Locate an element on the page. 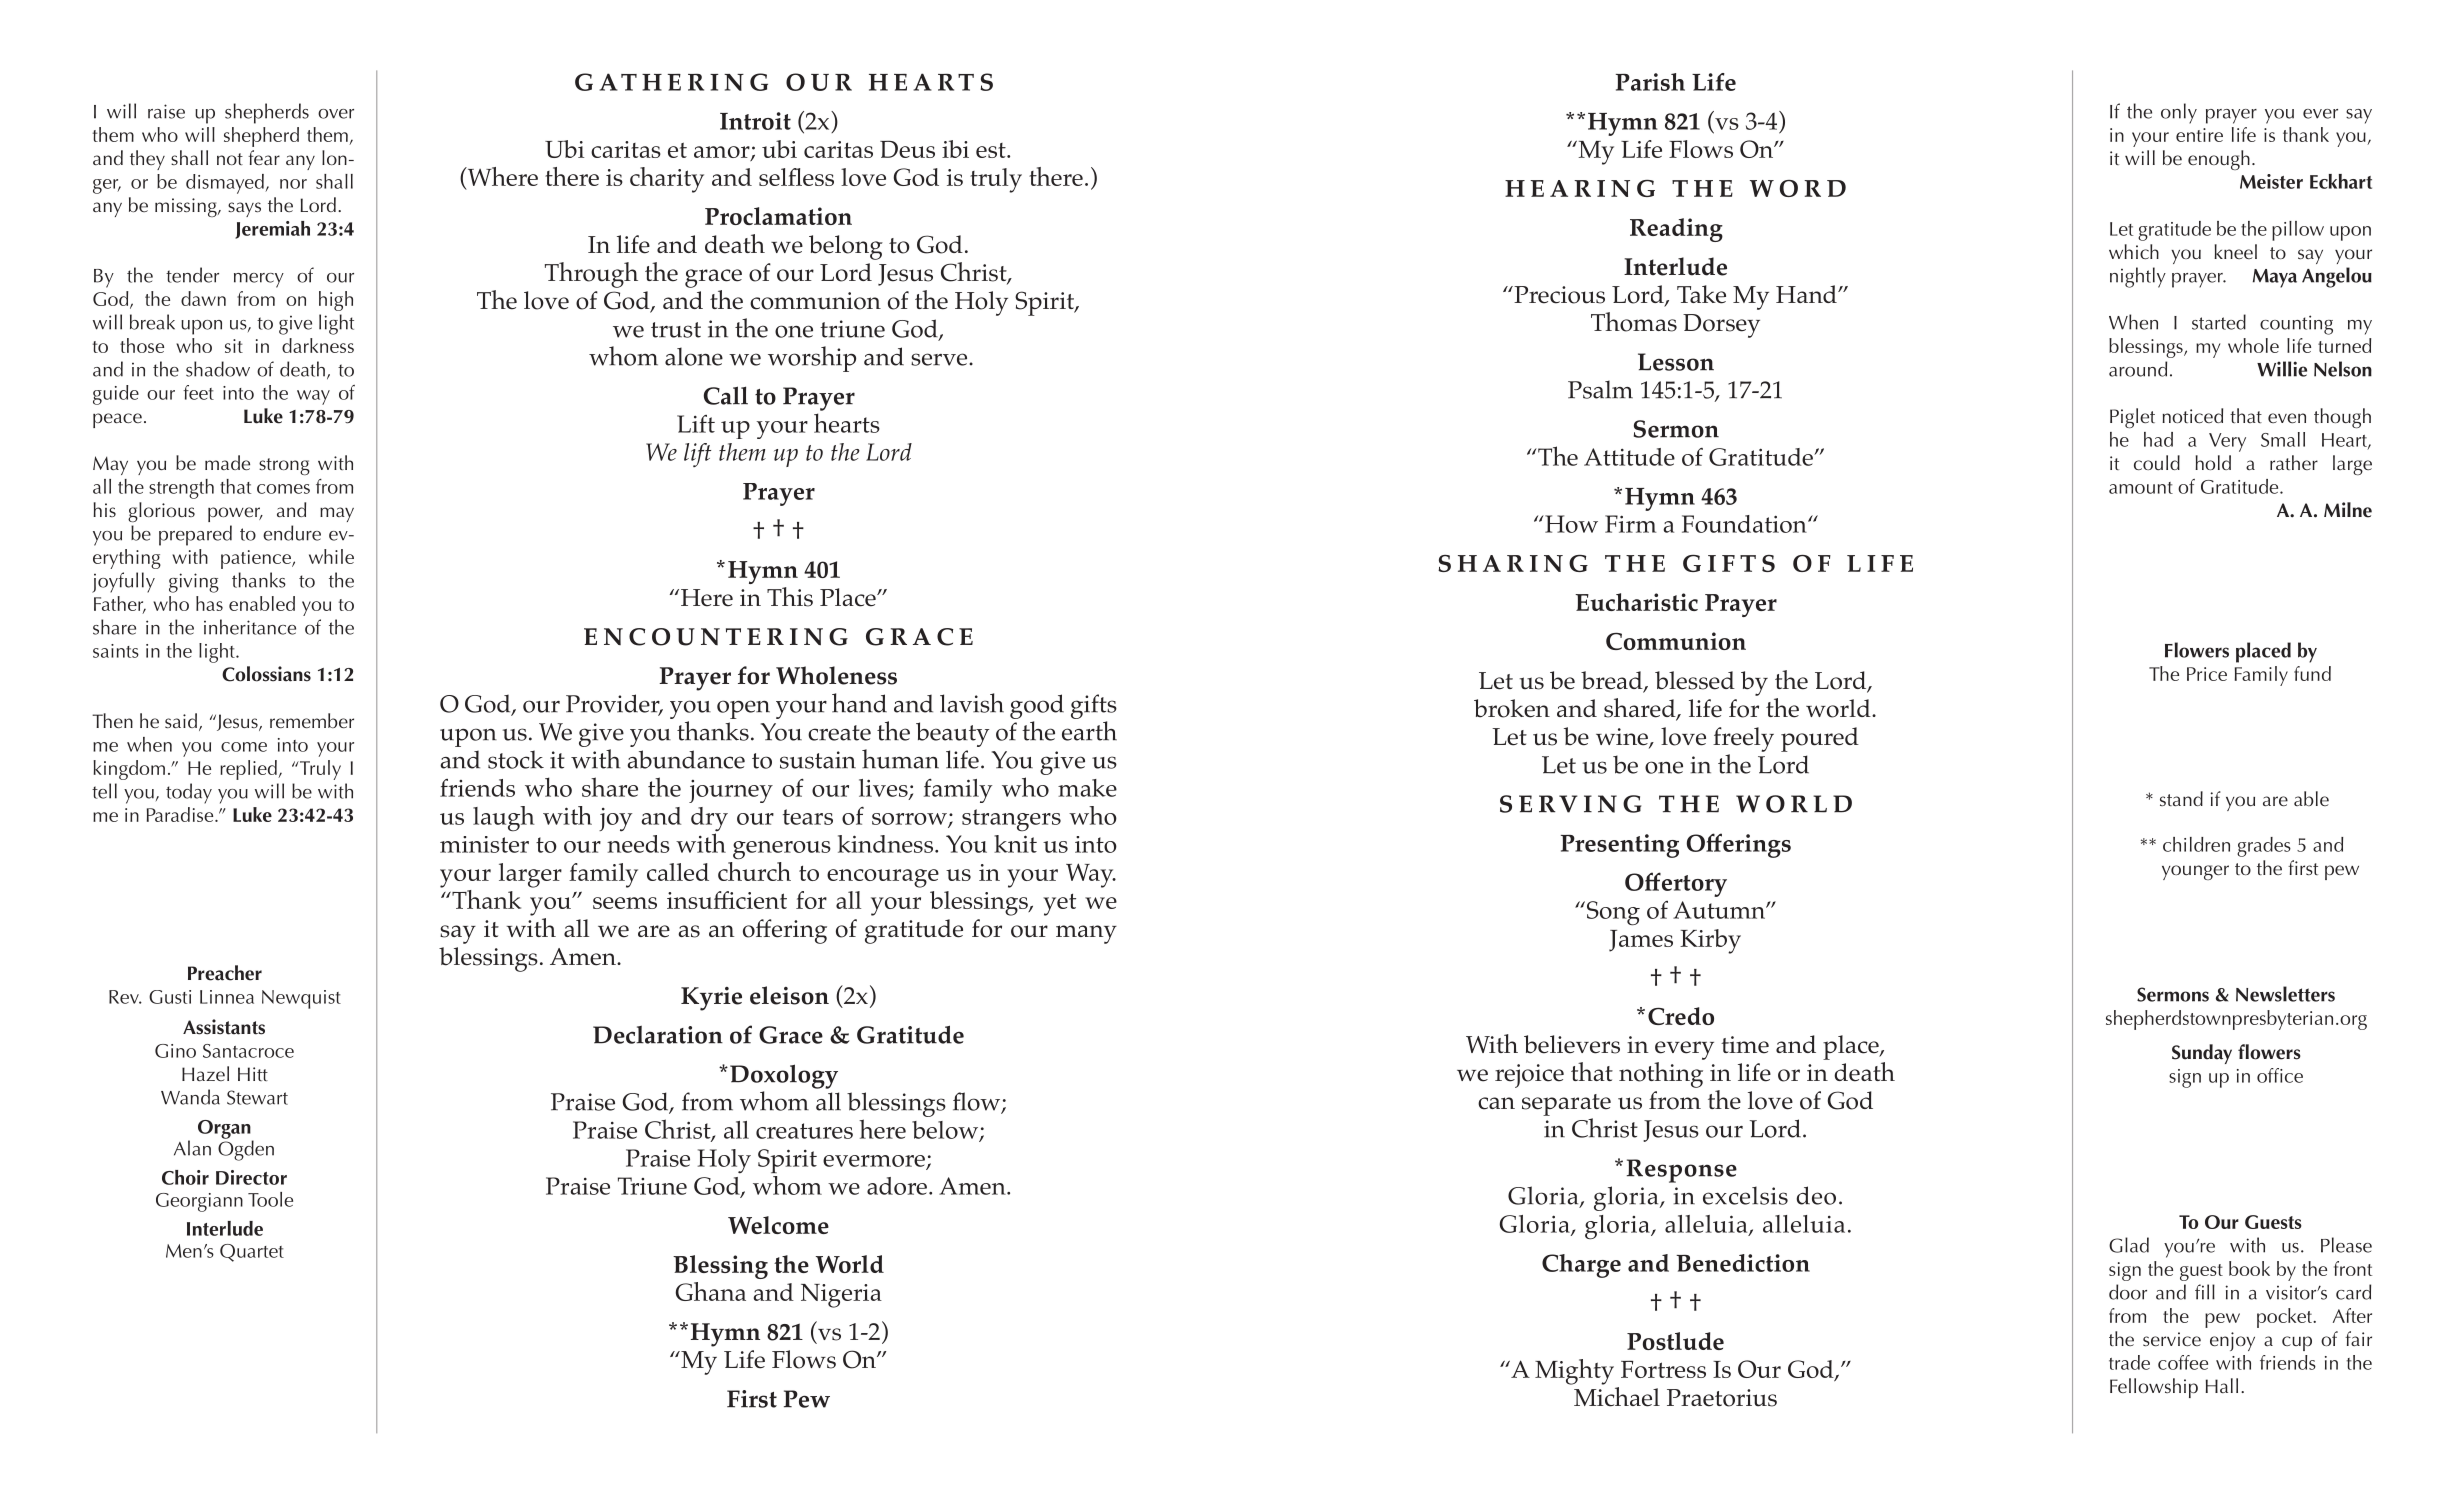 This document has height=1495, width=2463. Deus is located at coordinates (907, 149).
